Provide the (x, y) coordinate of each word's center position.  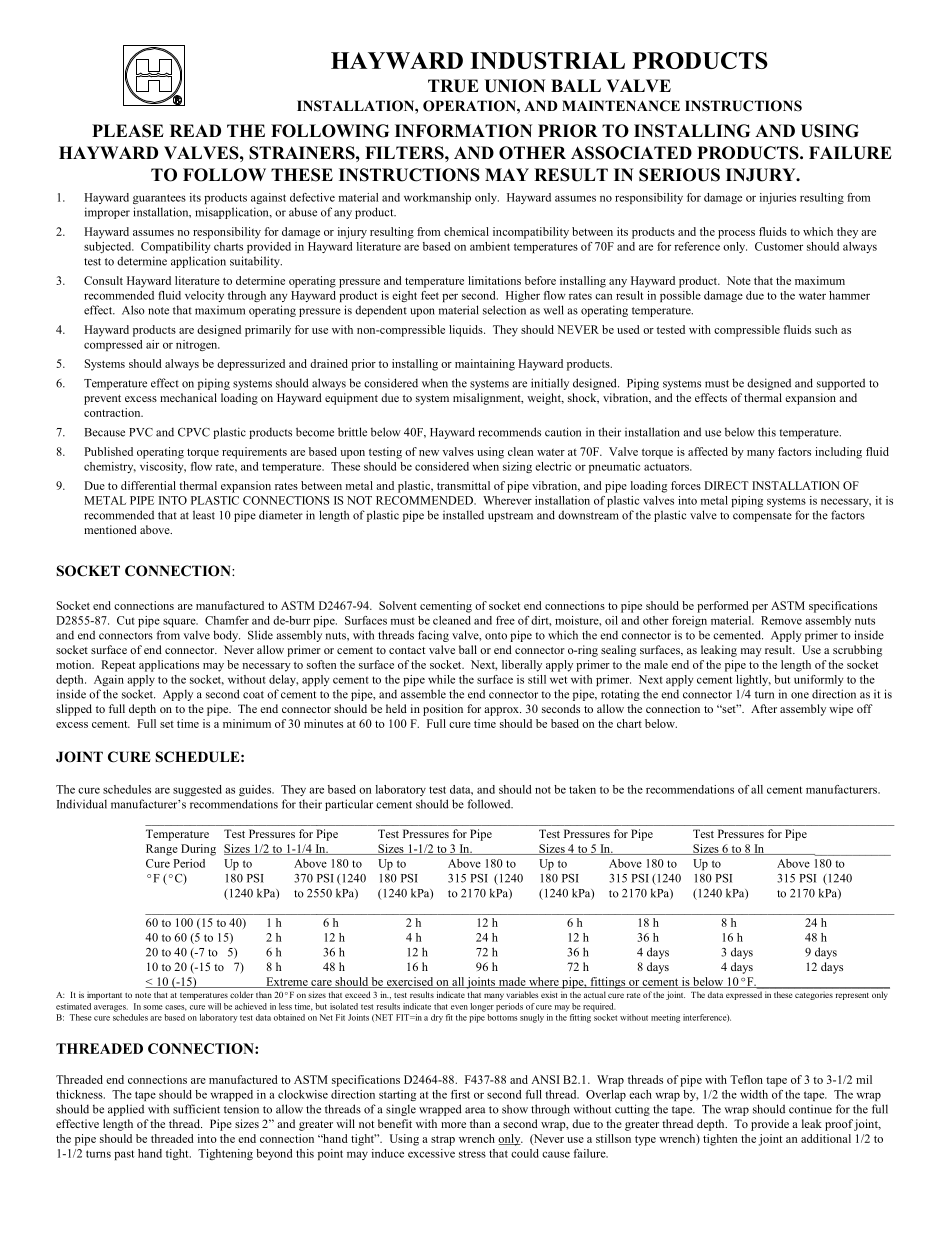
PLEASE (128, 131)
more (453, 1125)
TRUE (453, 86)
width (754, 1094)
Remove (781, 620)
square (180, 622)
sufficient (196, 1109)
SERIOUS (679, 175)
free (505, 620)
